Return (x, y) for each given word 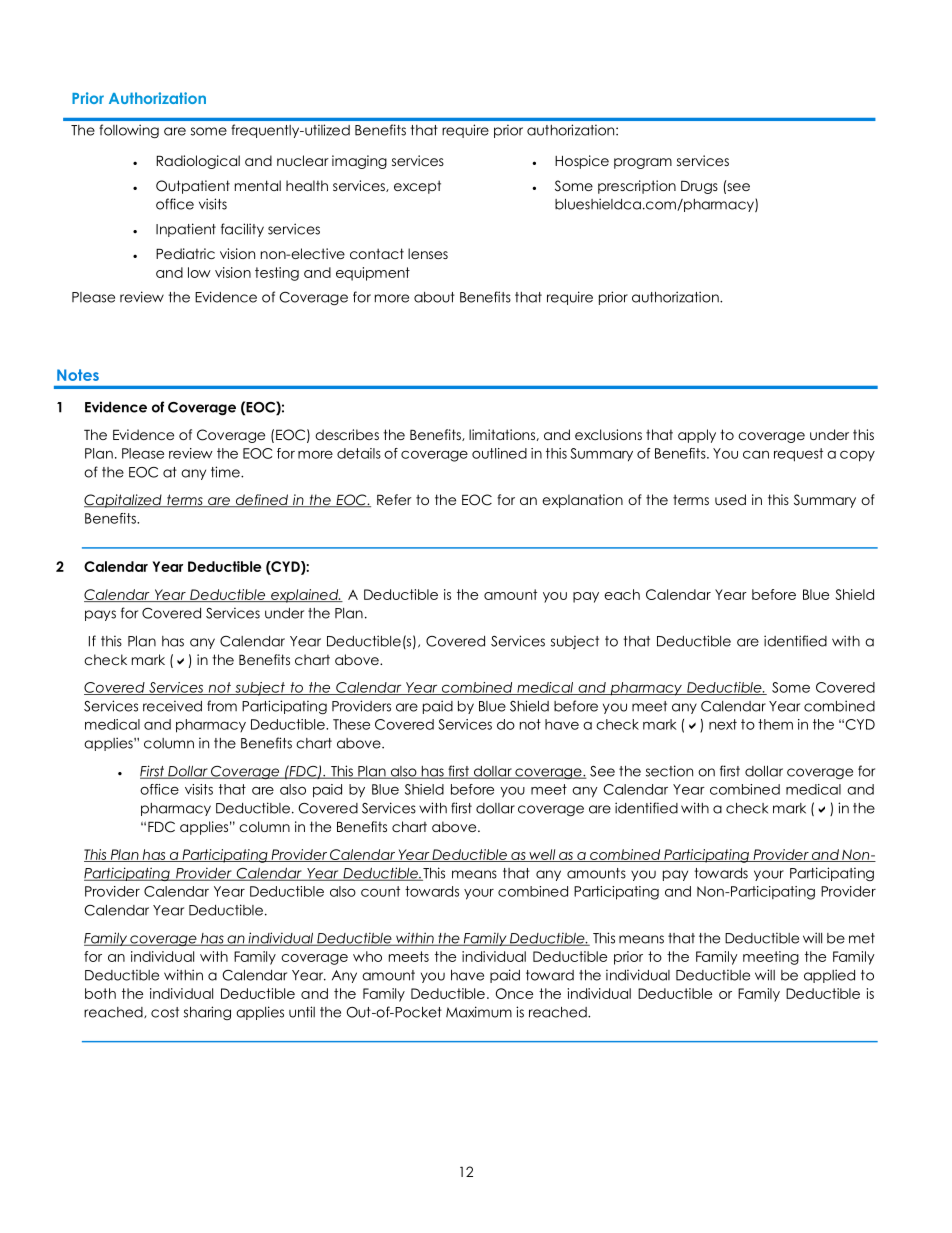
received (172, 706)
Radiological (198, 162)
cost (165, 1012)
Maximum (479, 1012)
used (730, 499)
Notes (78, 375)
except (417, 187)
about (434, 297)
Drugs (699, 187)
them (775, 724)
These (351, 724)
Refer (394, 499)
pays (100, 615)
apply (697, 436)
